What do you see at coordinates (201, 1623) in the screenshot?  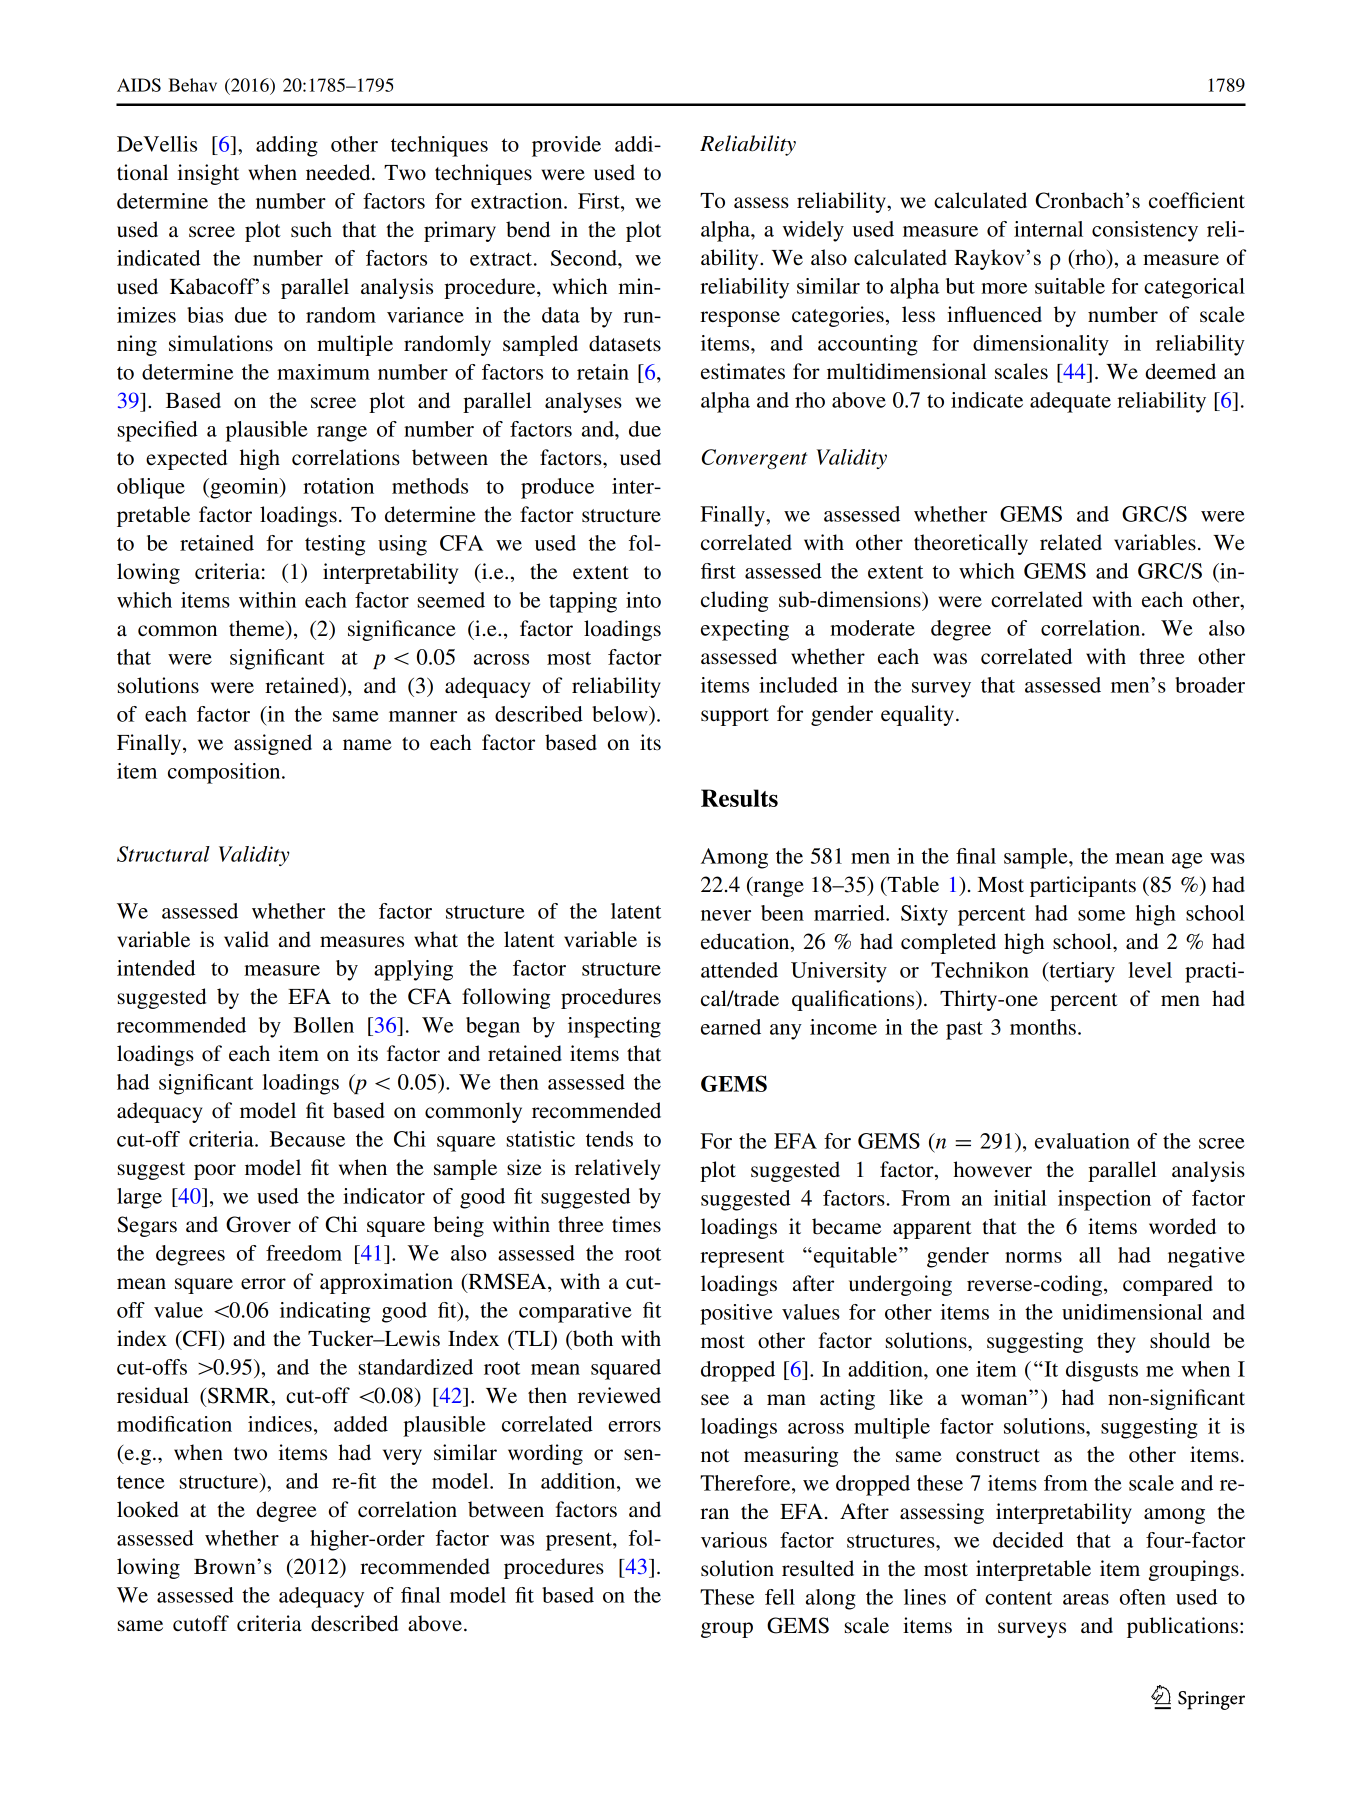 I see `cutoff` at bounding box center [201, 1623].
